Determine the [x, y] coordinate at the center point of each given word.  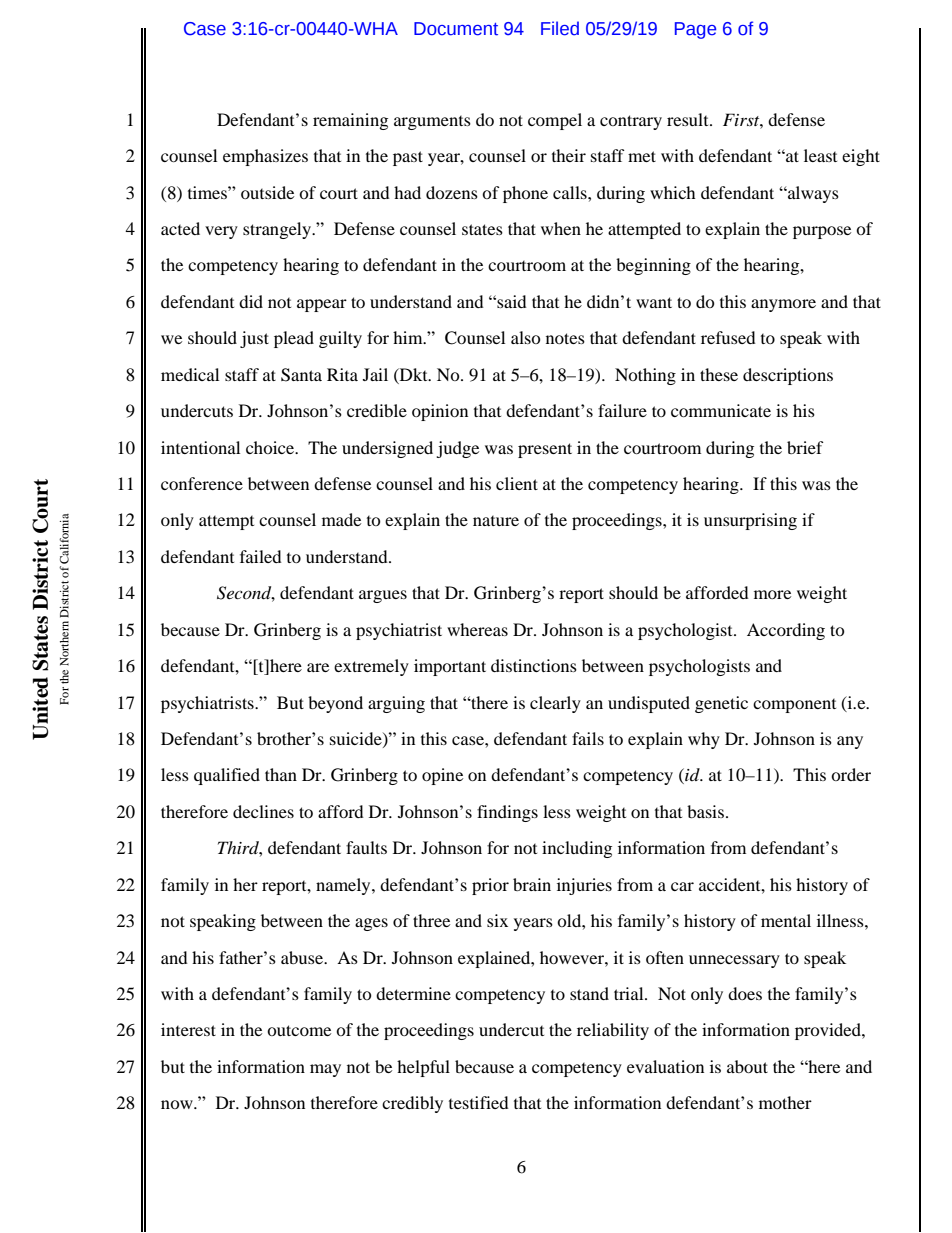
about [747, 1066]
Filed [560, 28]
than [281, 774]
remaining [350, 121]
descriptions [788, 376]
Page [695, 30]
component [794, 706]
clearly [555, 704]
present [545, 450]
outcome [299, 1030]
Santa [301, 375]
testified [479, 1102]
